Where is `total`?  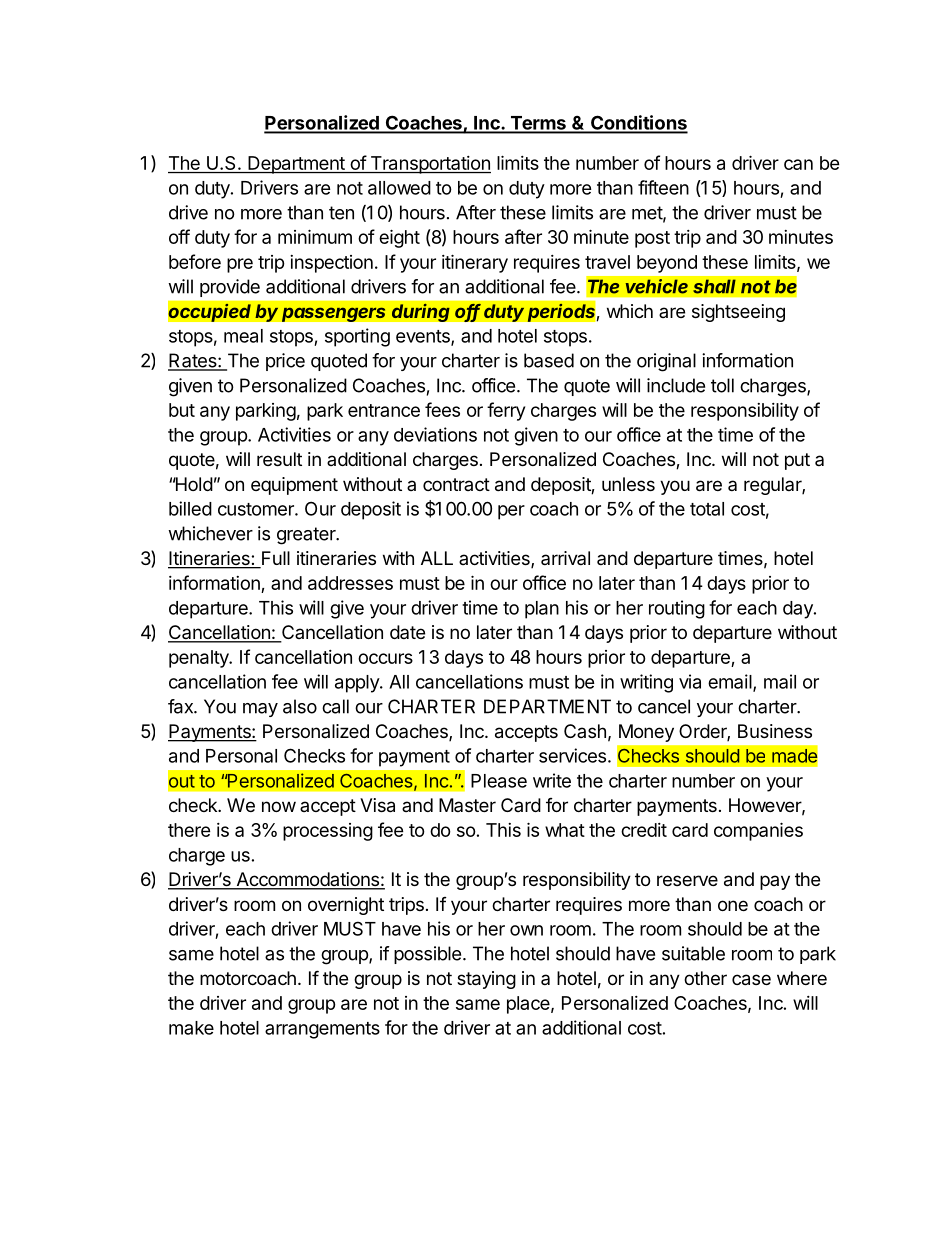
total is located at coordinates (707, 509).
